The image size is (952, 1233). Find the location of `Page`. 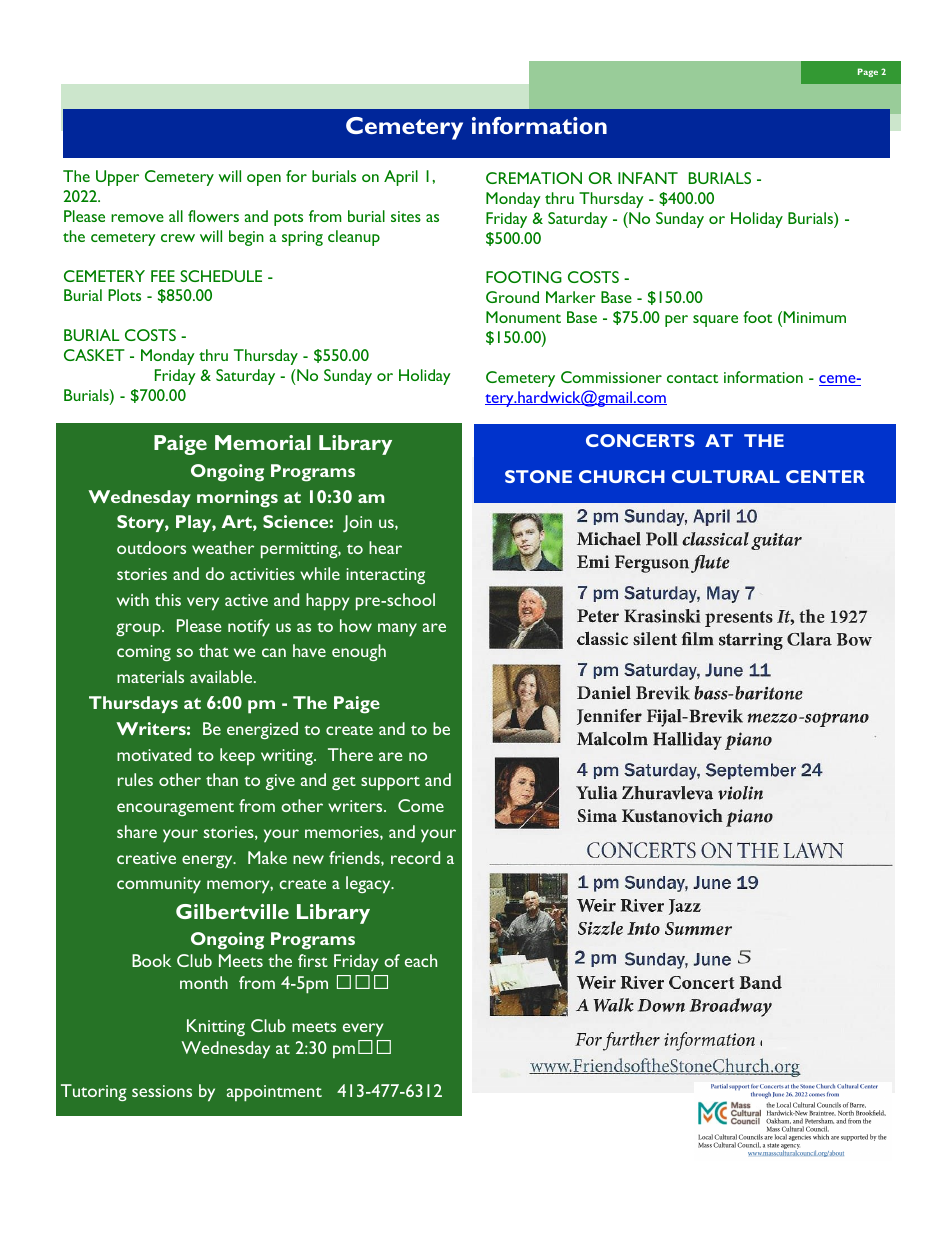

Page is located at coordinates (868, 72).
